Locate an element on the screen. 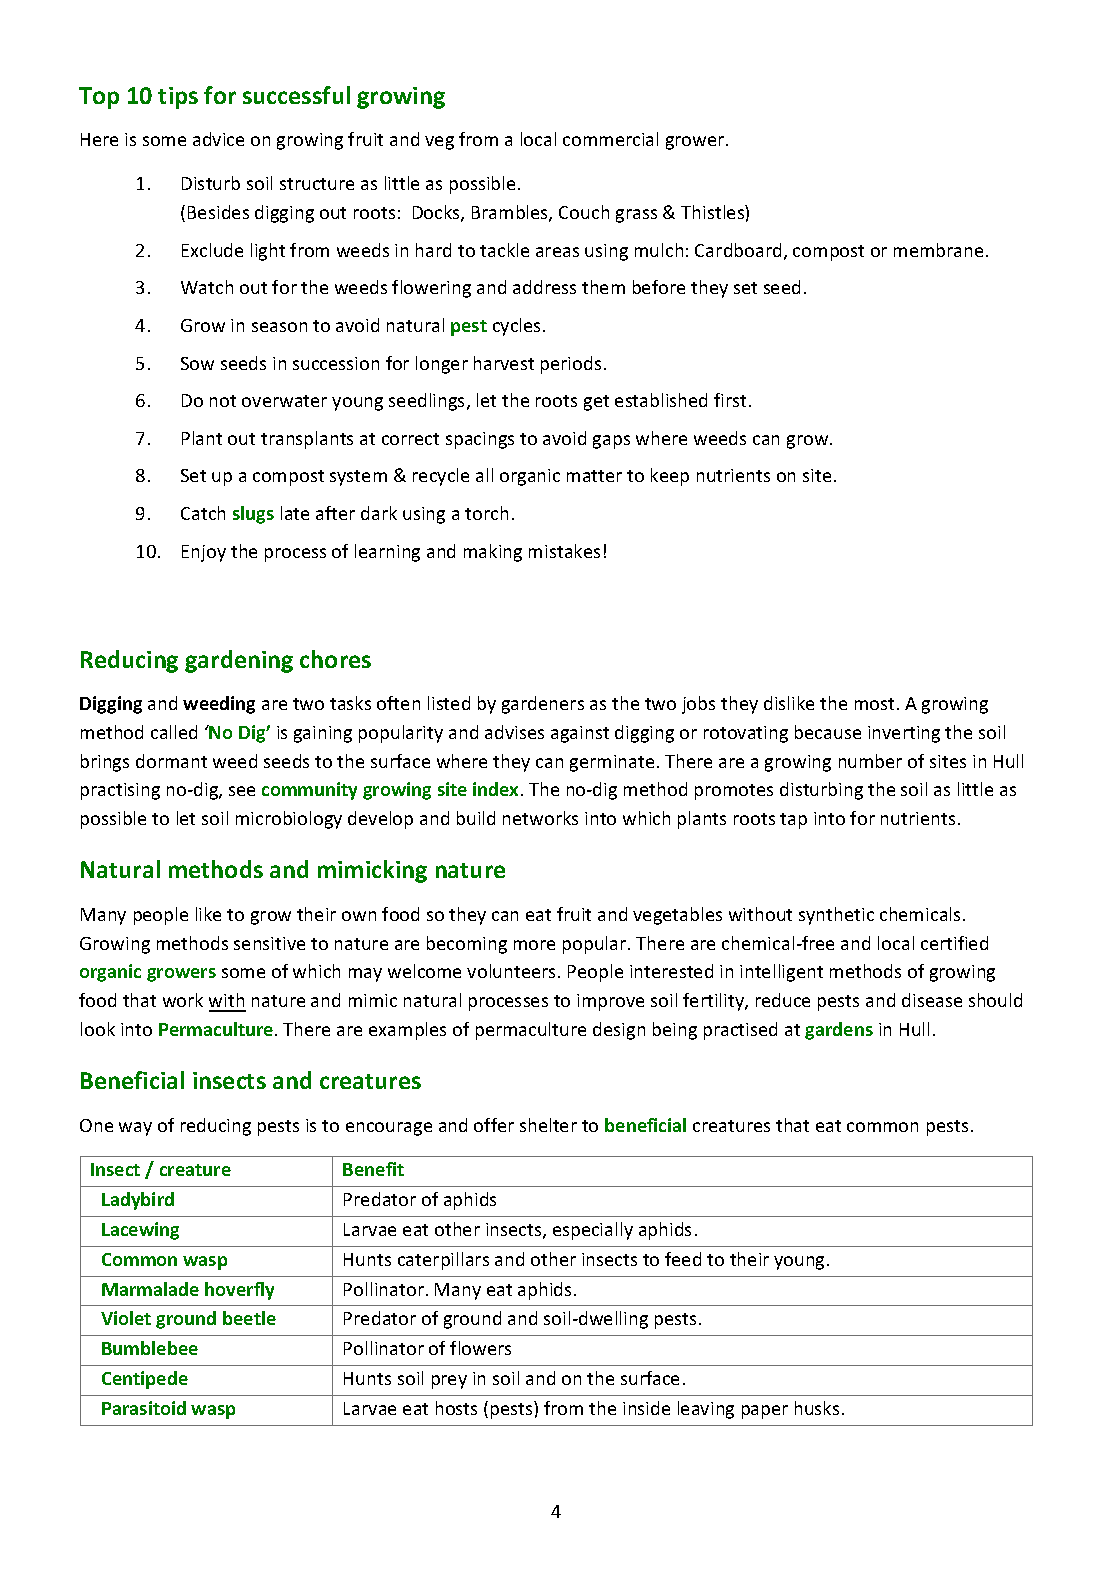 This screenshot has height=1573, width=1112. membrane is located at coordinates (938, 250).
